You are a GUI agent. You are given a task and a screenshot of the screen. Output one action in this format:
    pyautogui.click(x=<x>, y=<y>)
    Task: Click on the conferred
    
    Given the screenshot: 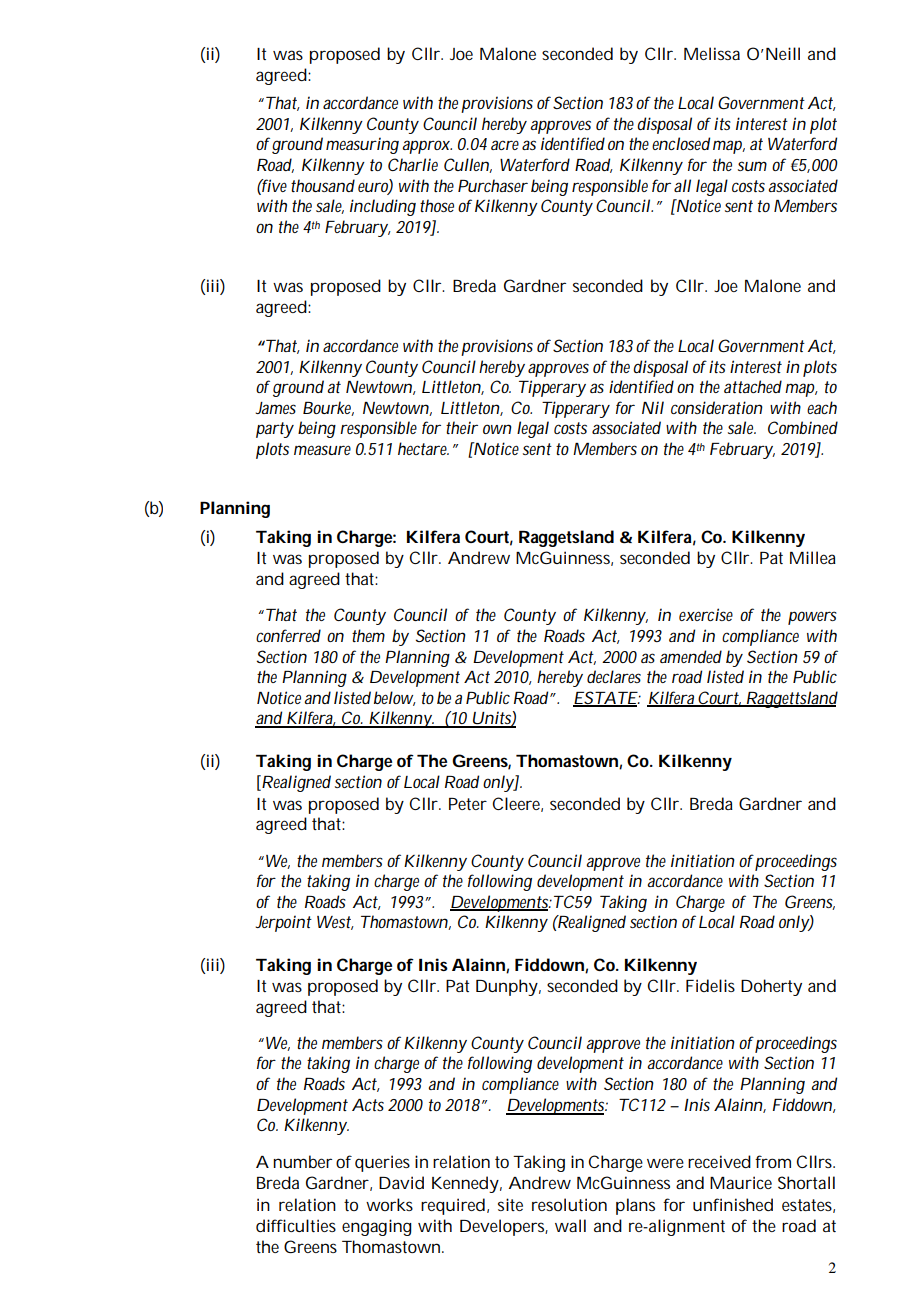 What is the action you would take?
    pyautogui.click(x=288, y=635)
